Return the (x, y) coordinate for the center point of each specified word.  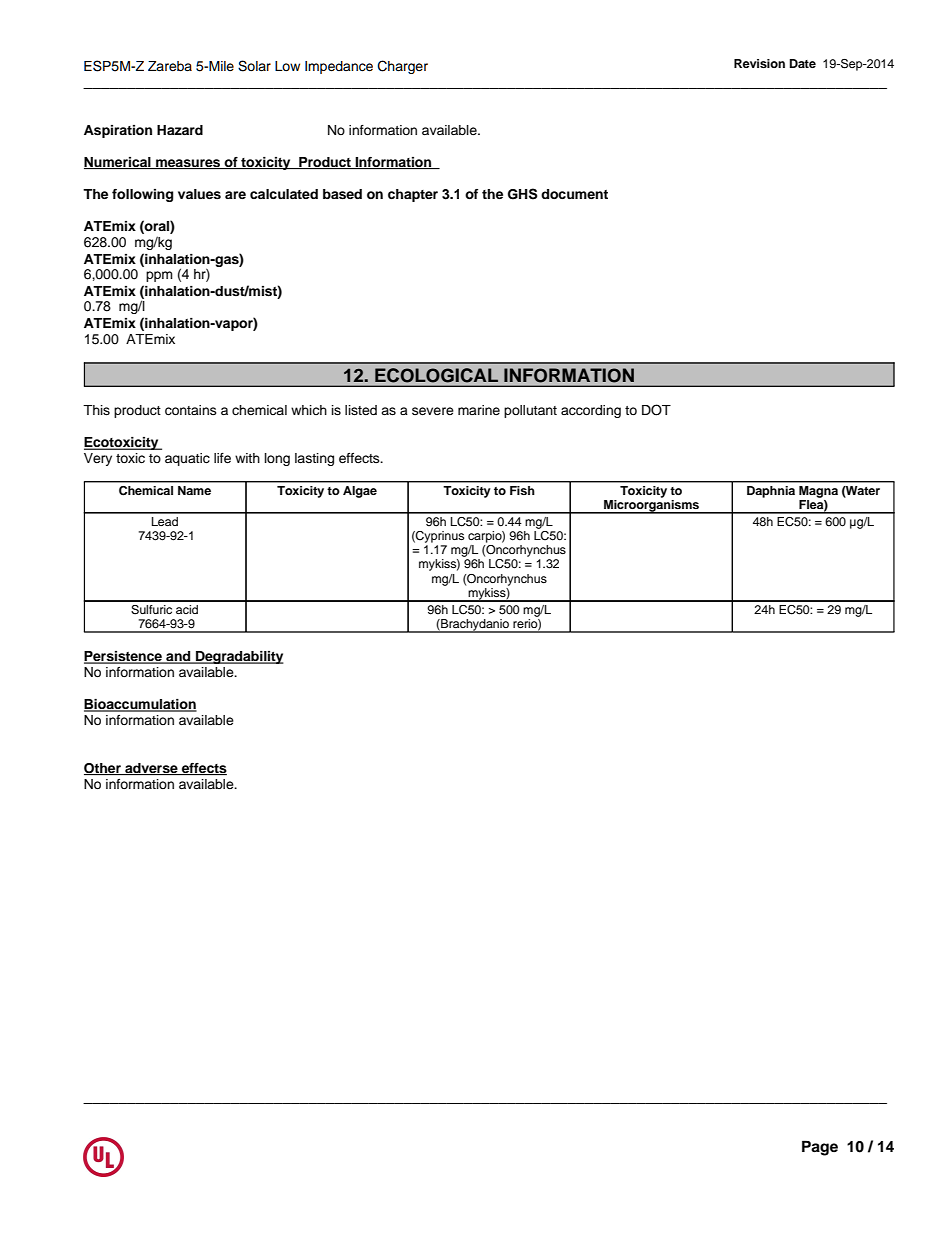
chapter (413, 195)
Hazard (180, 130)
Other (103, 769)
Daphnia (771, 492)
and (178, 657)
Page (820, 1148)
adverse (151, 769)
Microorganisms (651, 507)
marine (479, 410)
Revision (759, 63)
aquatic (187, 459)
